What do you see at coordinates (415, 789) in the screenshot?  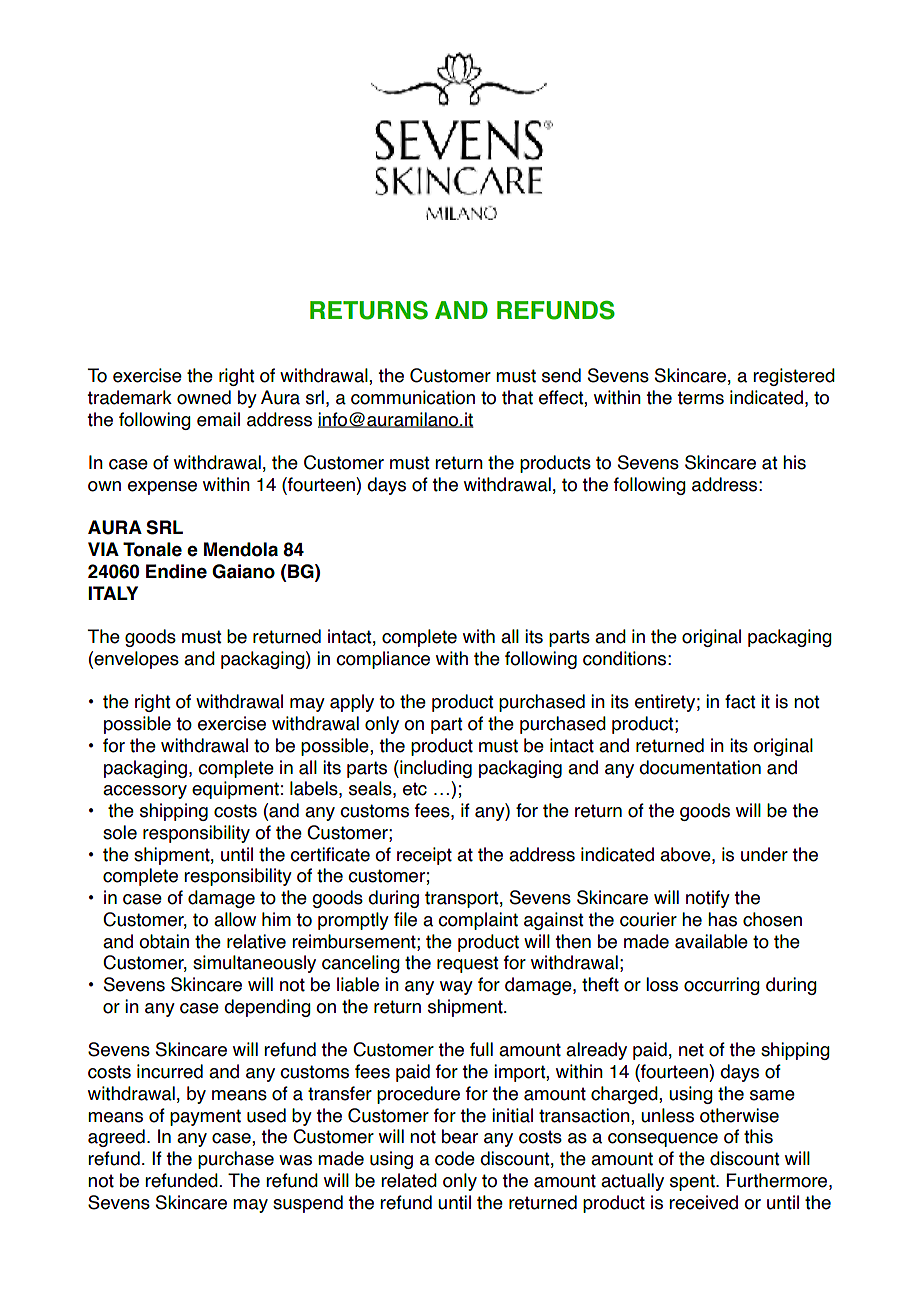 I see `etc` at bounding box center [415, 789].
